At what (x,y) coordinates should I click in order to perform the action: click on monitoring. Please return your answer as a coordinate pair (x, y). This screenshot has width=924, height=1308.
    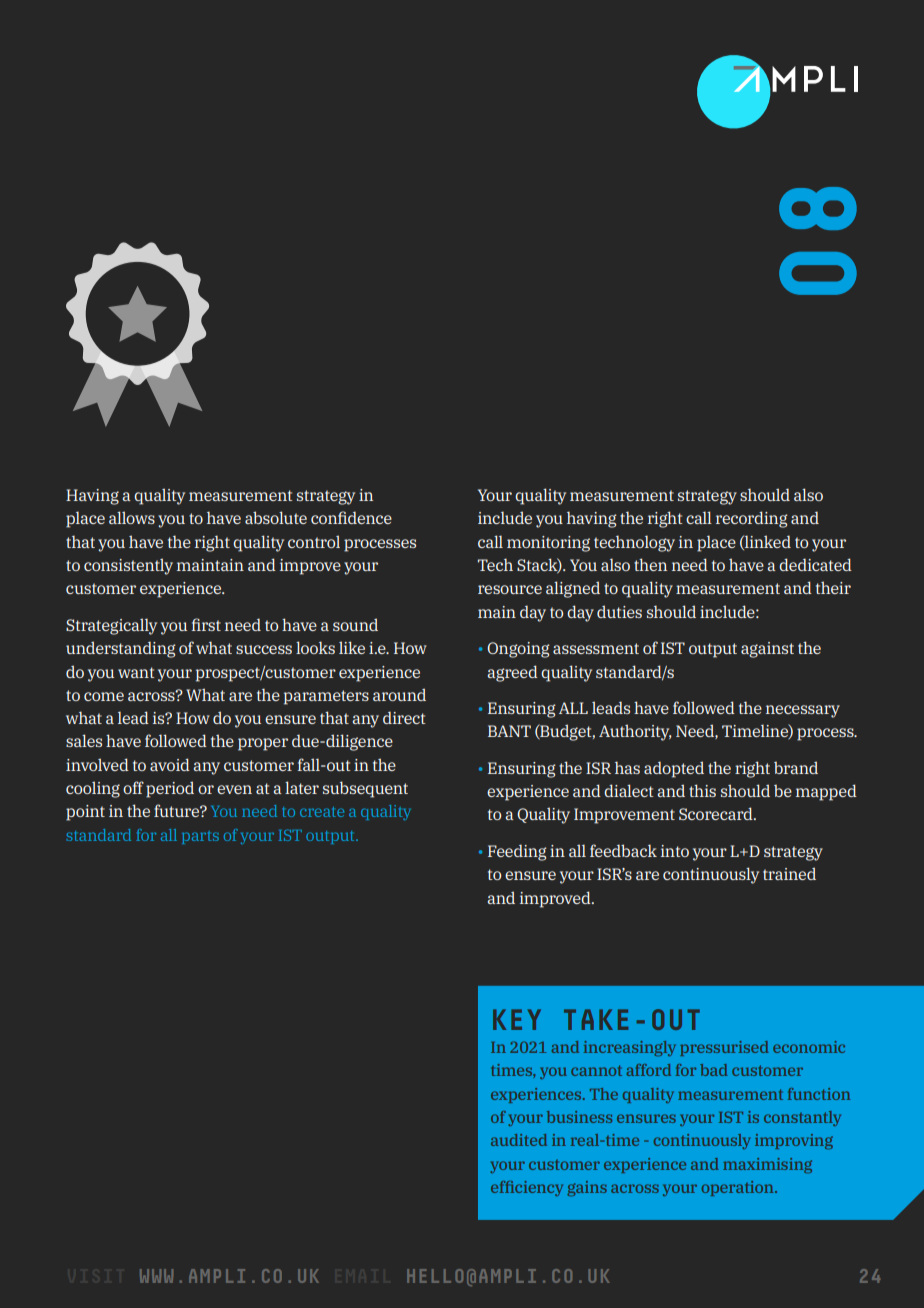
    Looking at the image, I should click on (548, 544).
